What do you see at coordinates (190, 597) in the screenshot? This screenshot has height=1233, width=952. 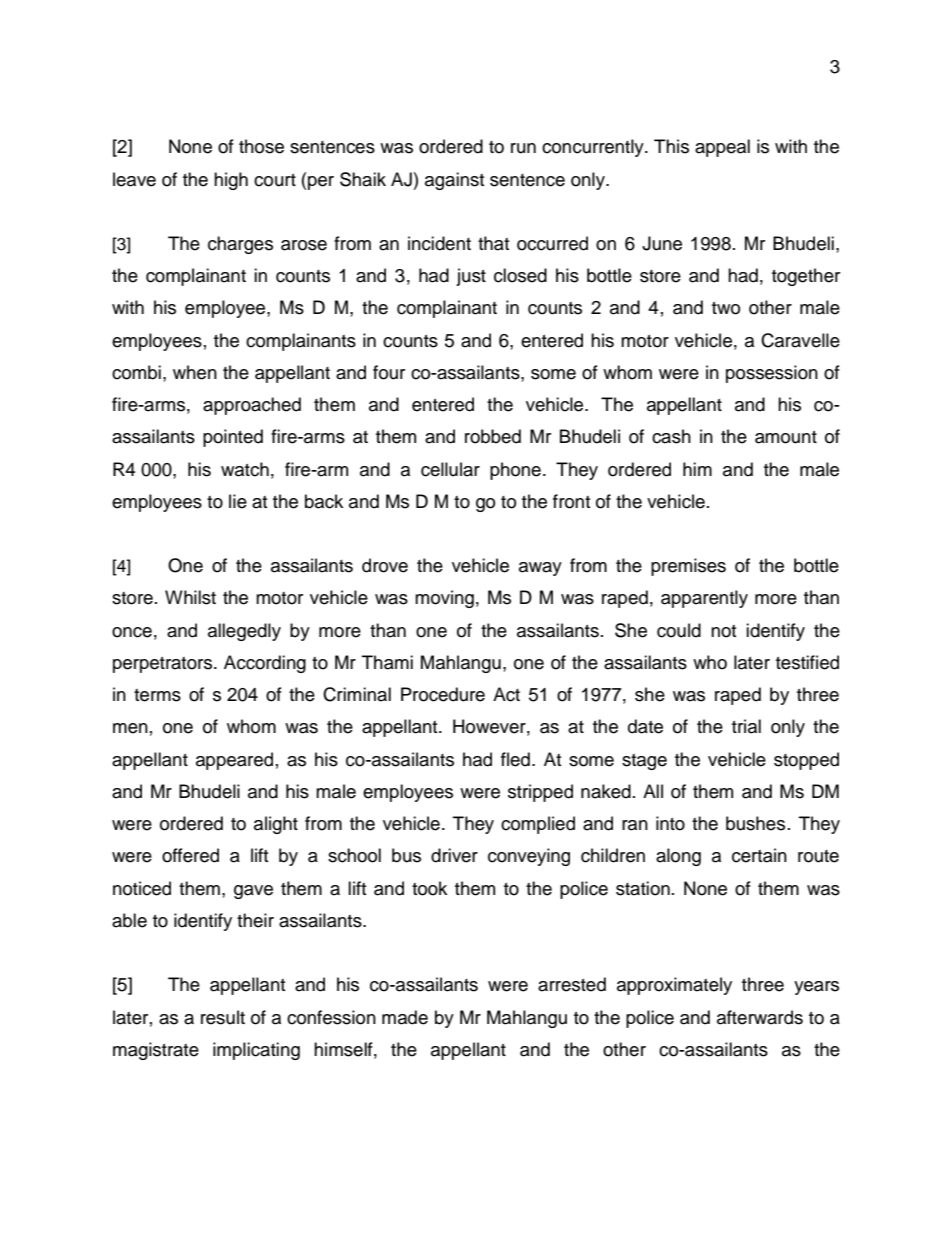 I see `Whilst` at bounding box center [190, 597].
